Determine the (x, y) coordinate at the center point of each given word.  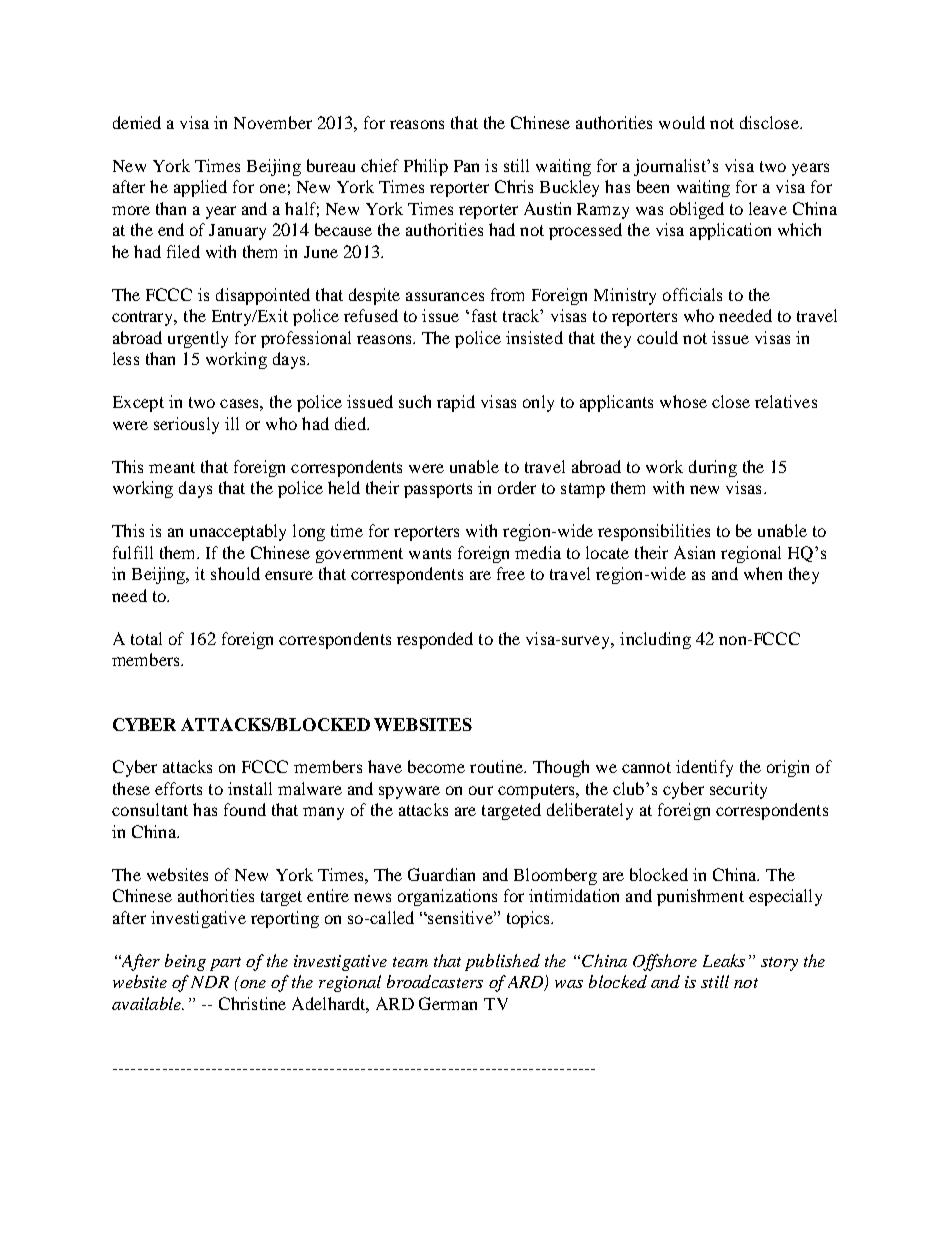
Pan (466, 166)
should (235, 573)
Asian (694, 552)
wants (430, 553)
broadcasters (435, 981)
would (682, 122)
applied (200, 188)
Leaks (724, 960)
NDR (210, 982)
